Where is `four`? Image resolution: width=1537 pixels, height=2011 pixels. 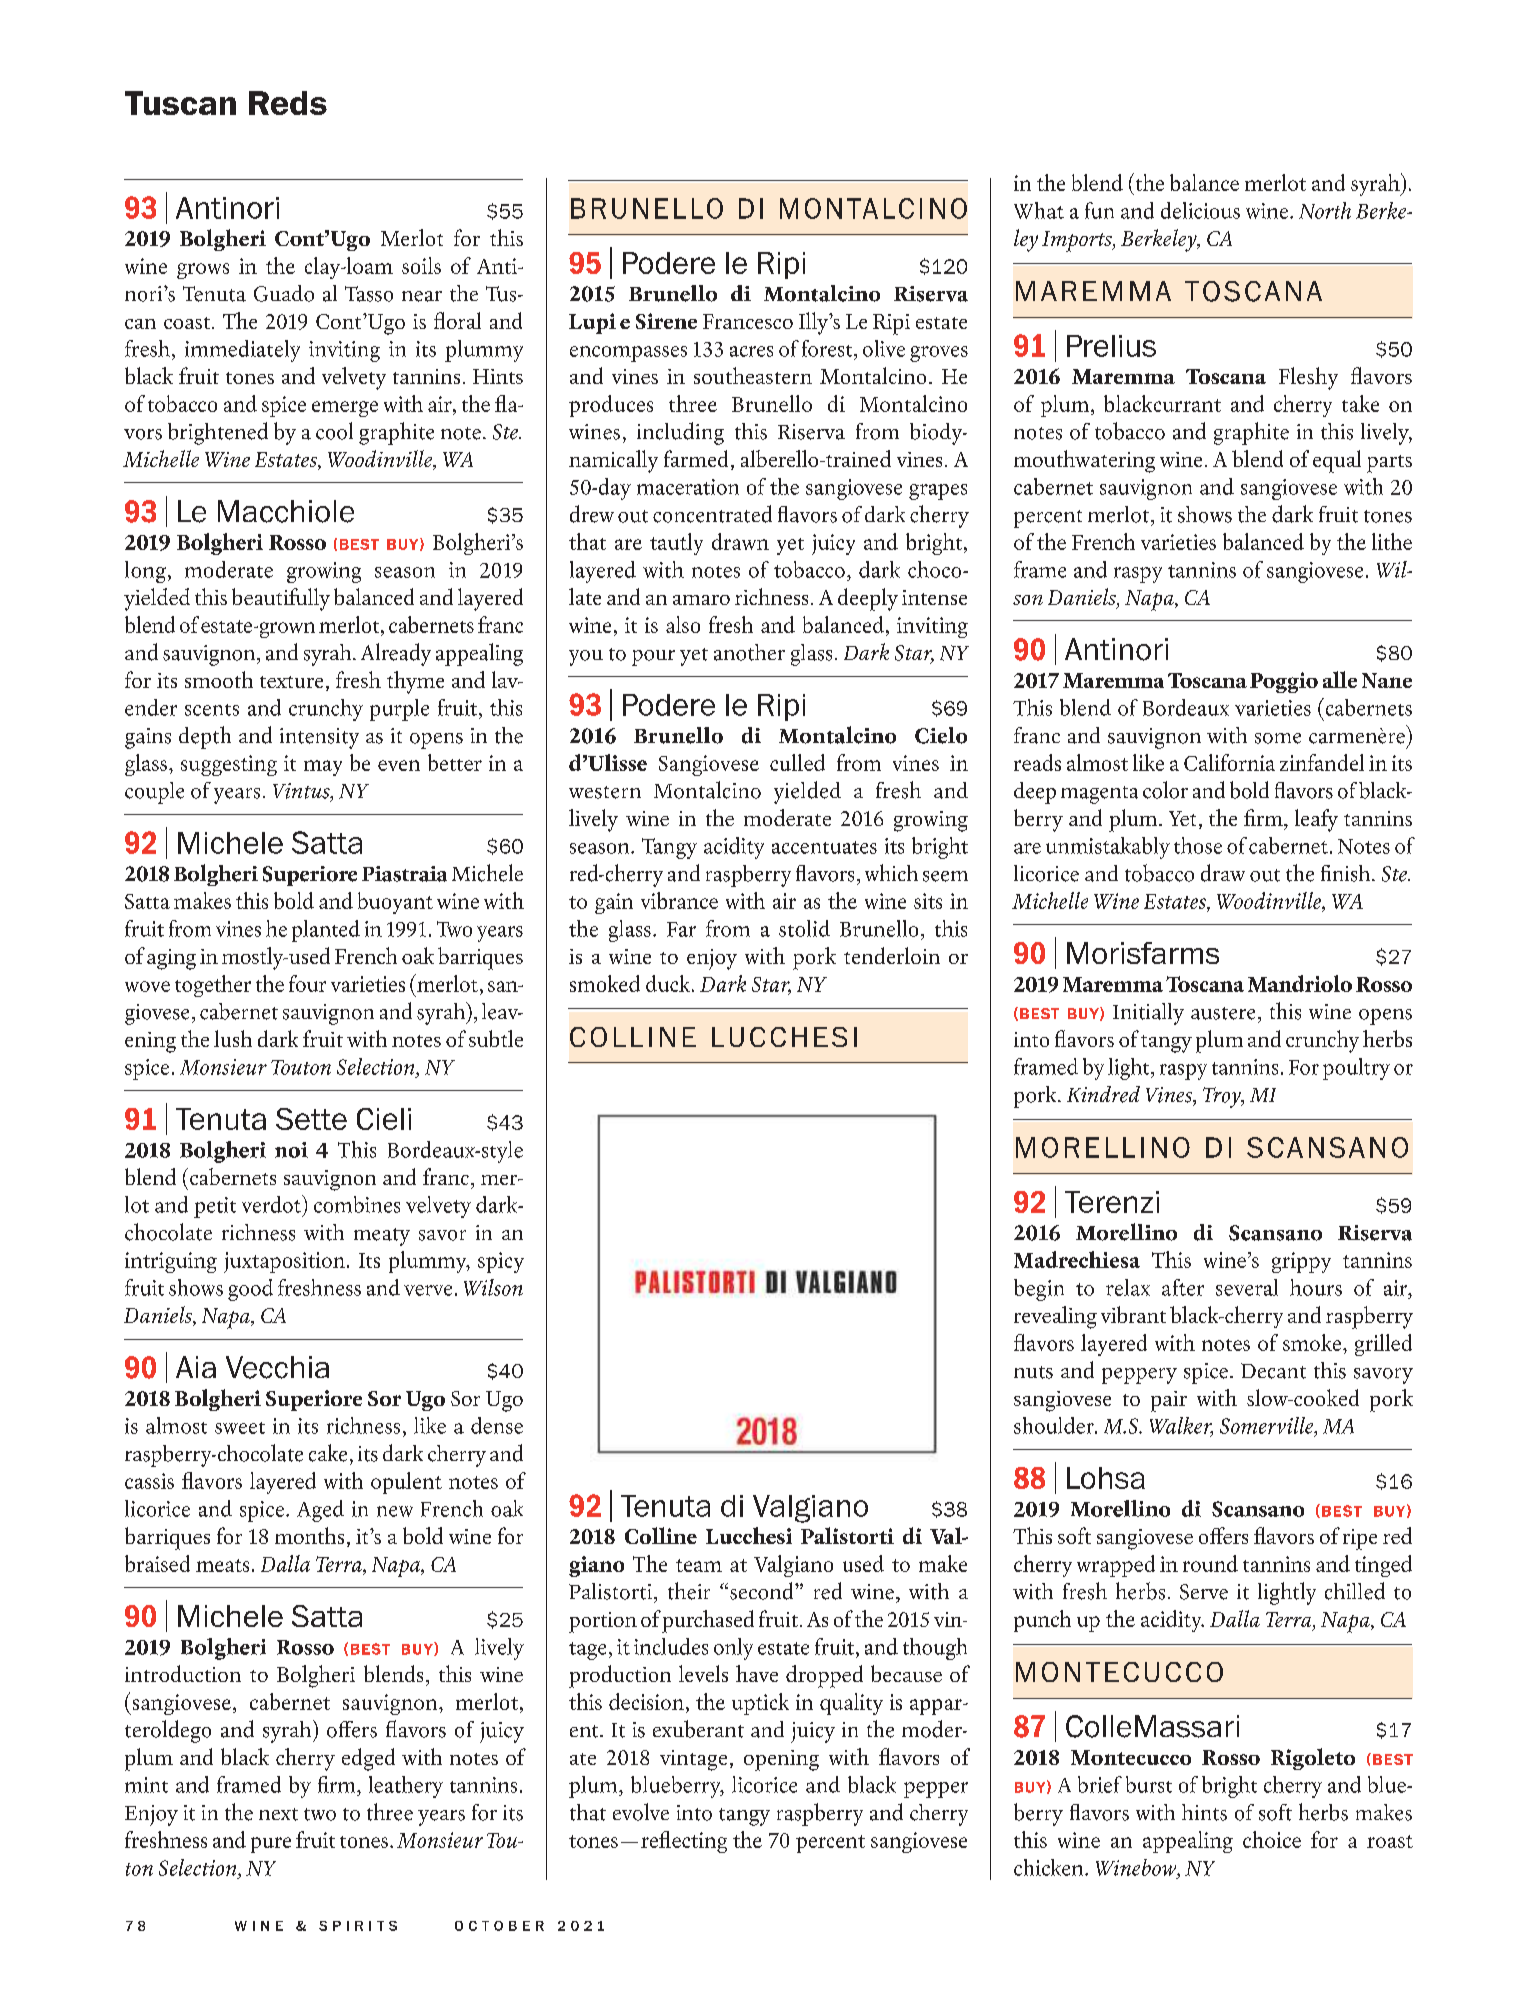
four is located at coordinates (307, 983).
